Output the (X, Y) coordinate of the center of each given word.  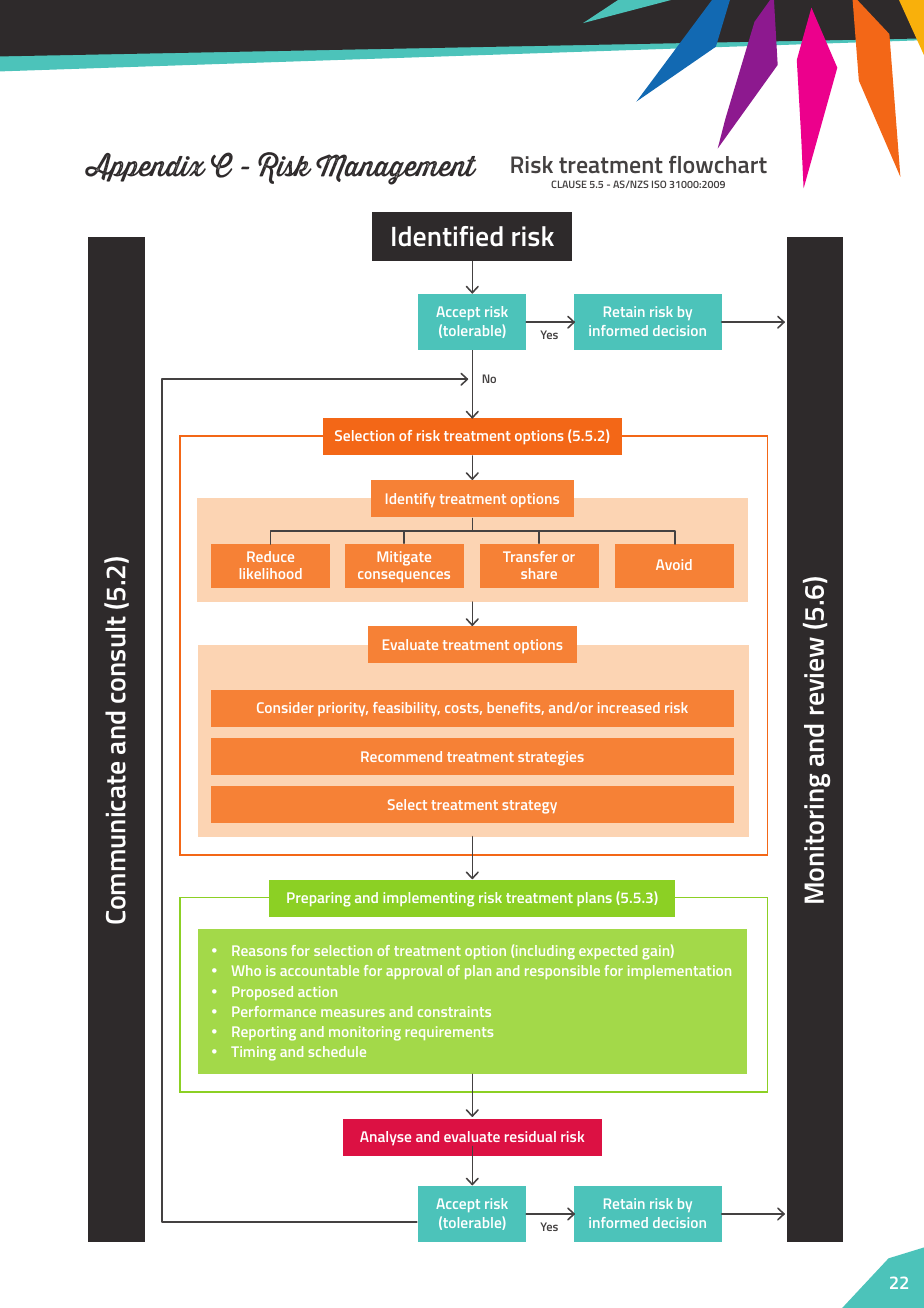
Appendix (145, 167)
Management (396, 169)
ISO (659, 184)
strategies (551, 758)
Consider (285, 707)
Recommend (401, 756)
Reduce (270, 556)
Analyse (385, 1138)
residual (530, 1136)
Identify (410, 500)
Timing (253, 1053)
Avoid (674, 564)
